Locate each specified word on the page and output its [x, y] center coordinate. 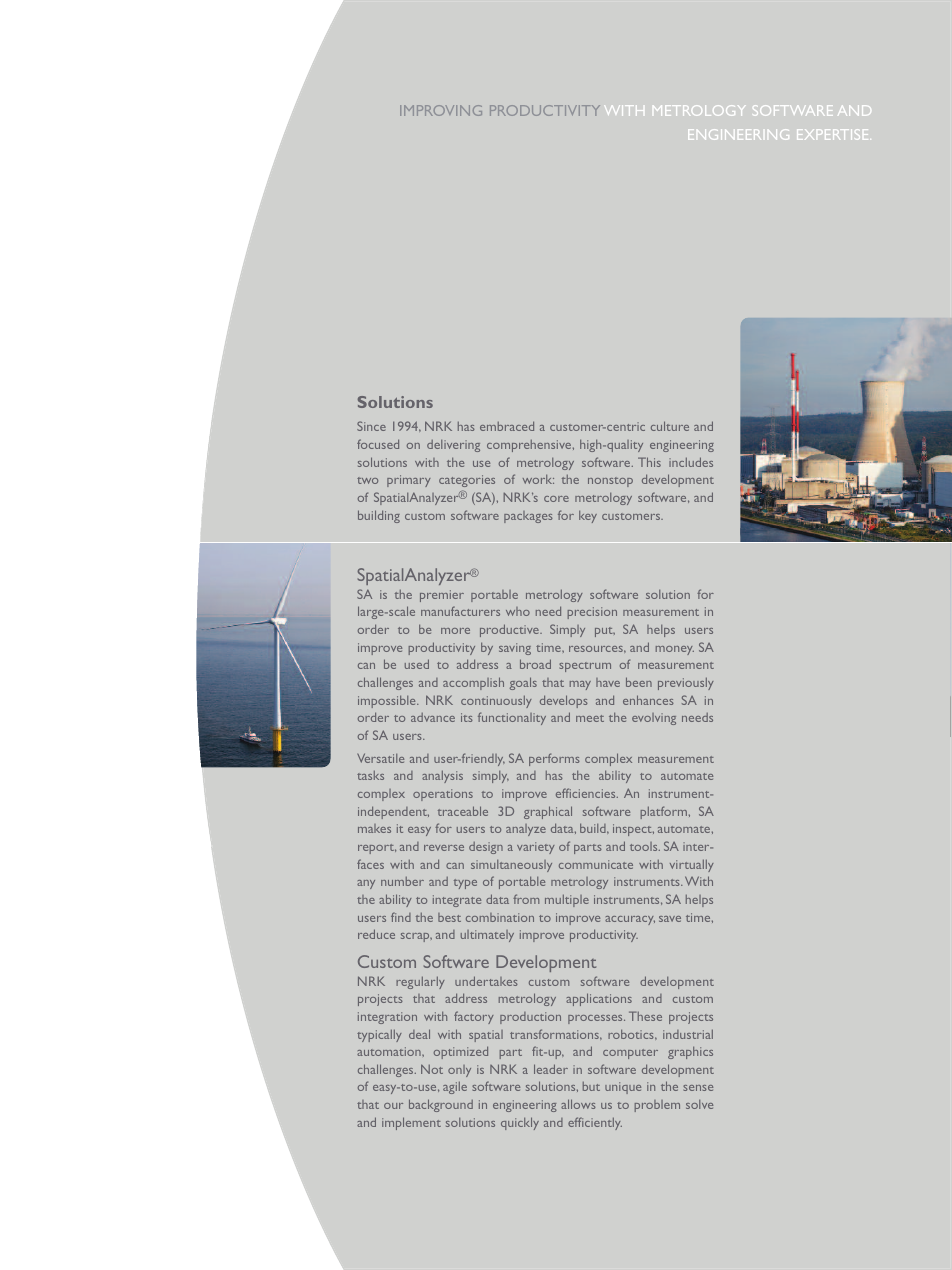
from [526, 899]
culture [670, 426]
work [538, 479]
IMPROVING [441, 110]
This [649, 462]
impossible [388, 701]
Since [371, 426]
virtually [692, 865]
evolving [654, 719]
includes [691, 462]
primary [409, 481]
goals [523, 683]
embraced [507, 426]
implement [411, 1123]
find [401, 917]
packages [528, 517]
